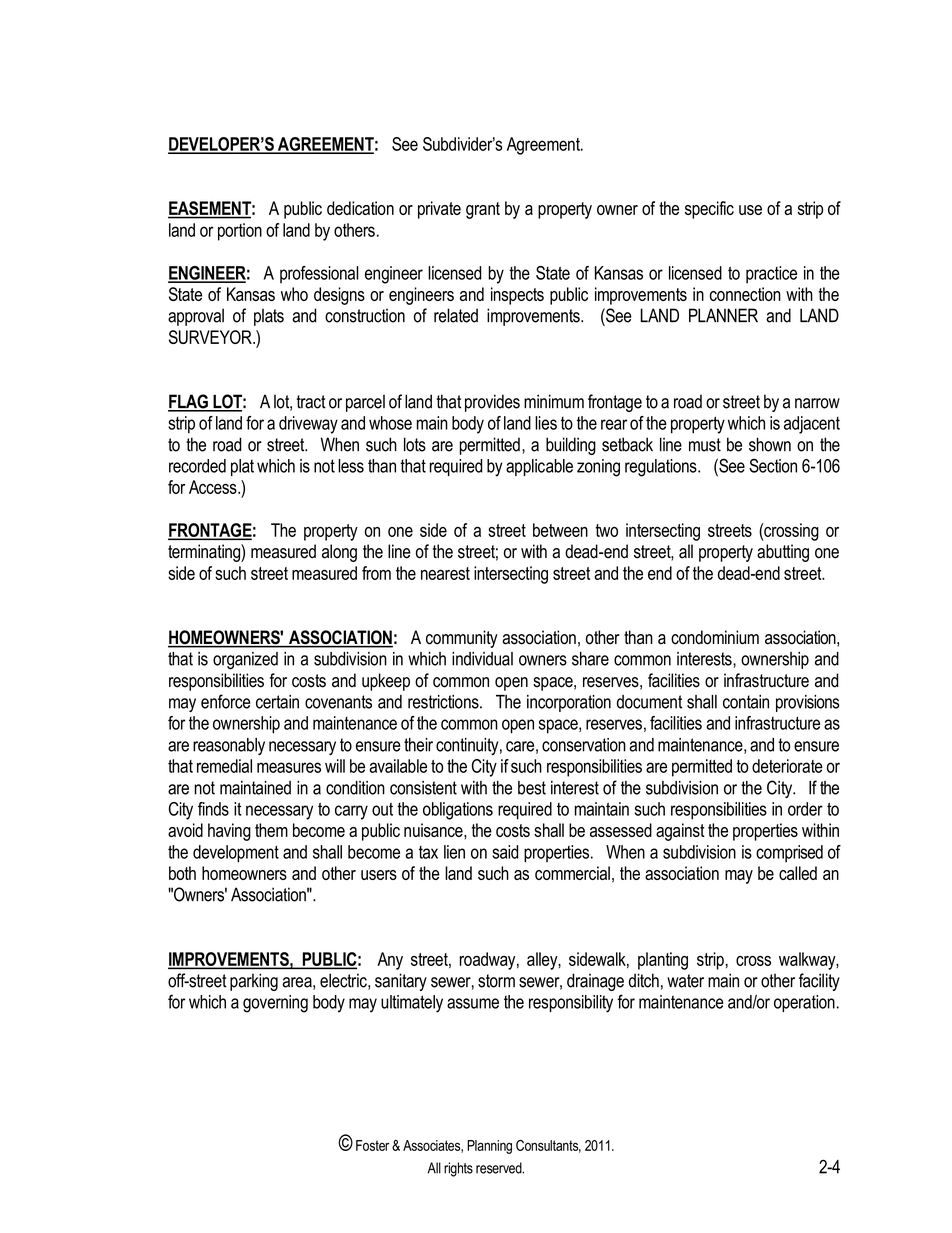 Image resolution: width=952 pixels, height=1233 pixels. Describe the element at coordinates (275, 1004) in the screenshot. I see `governing` at that location.
